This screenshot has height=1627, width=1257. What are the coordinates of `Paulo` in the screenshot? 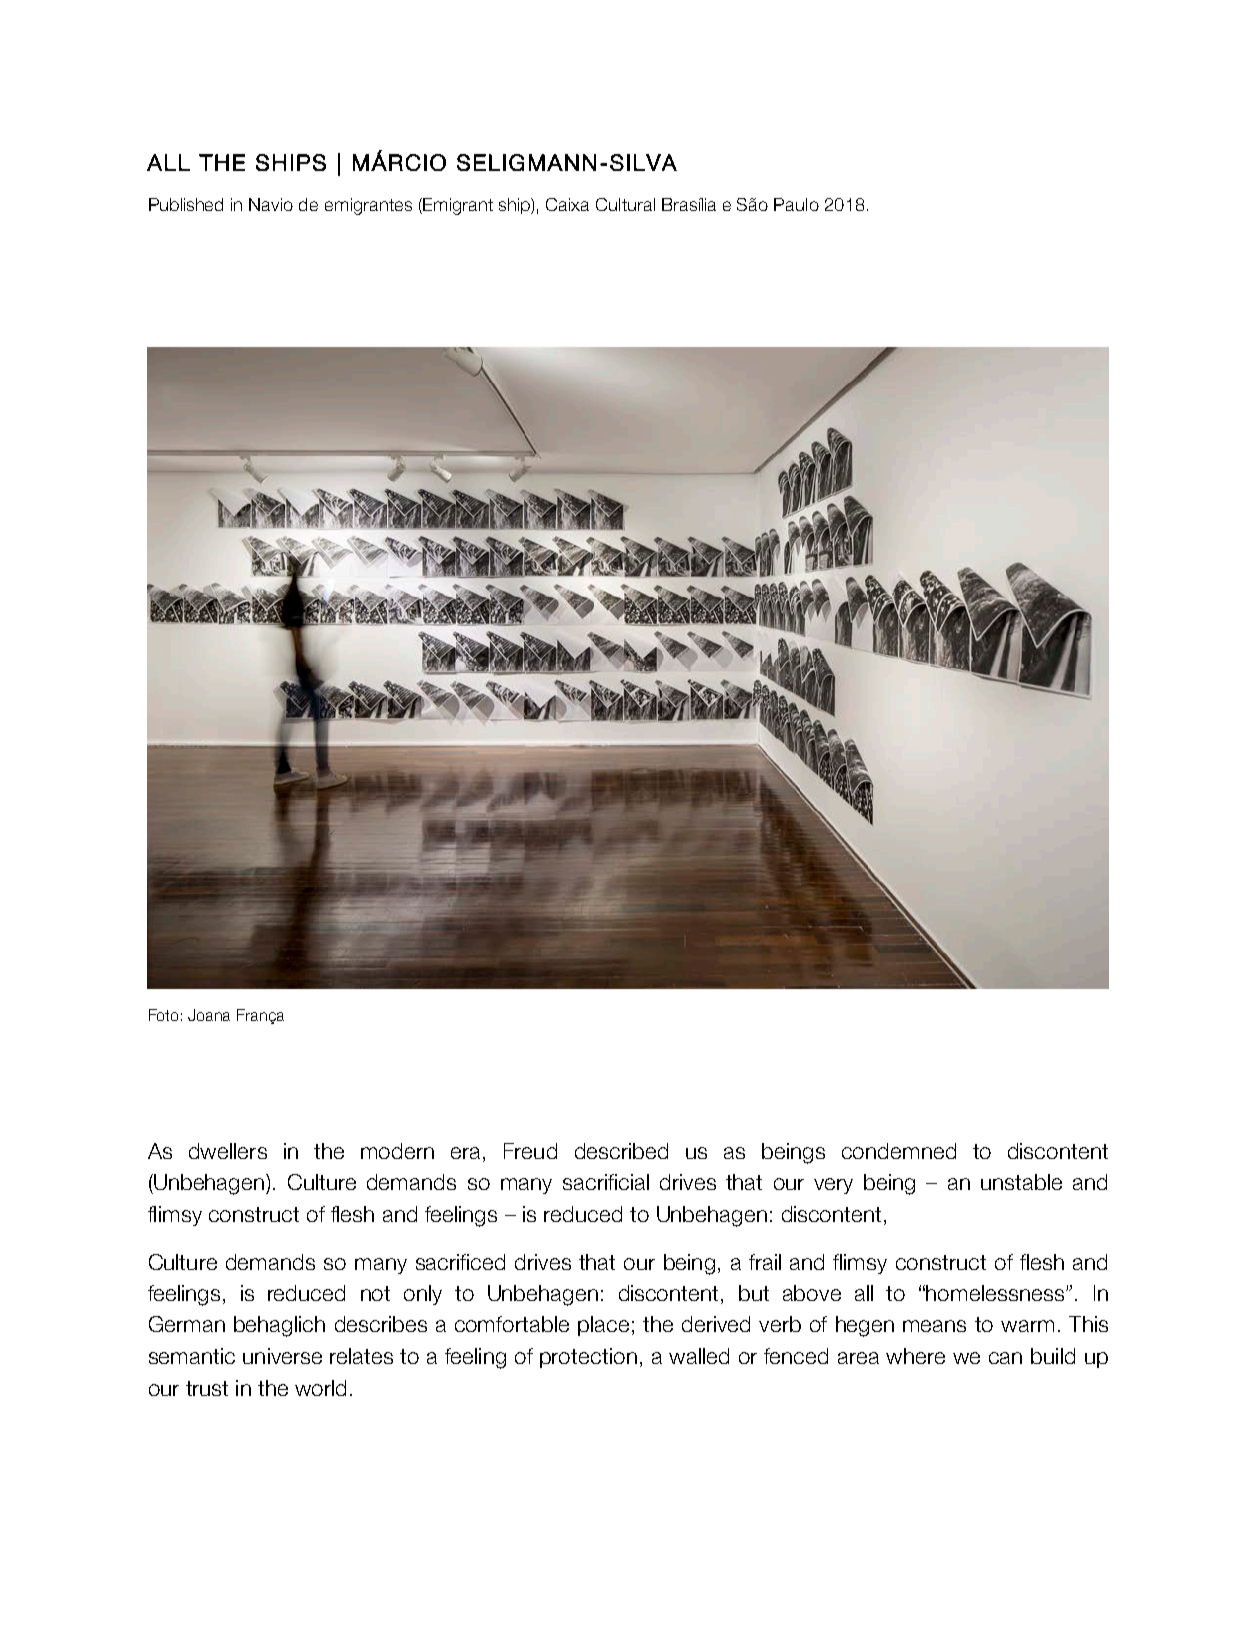 It's located at (796, 204).
